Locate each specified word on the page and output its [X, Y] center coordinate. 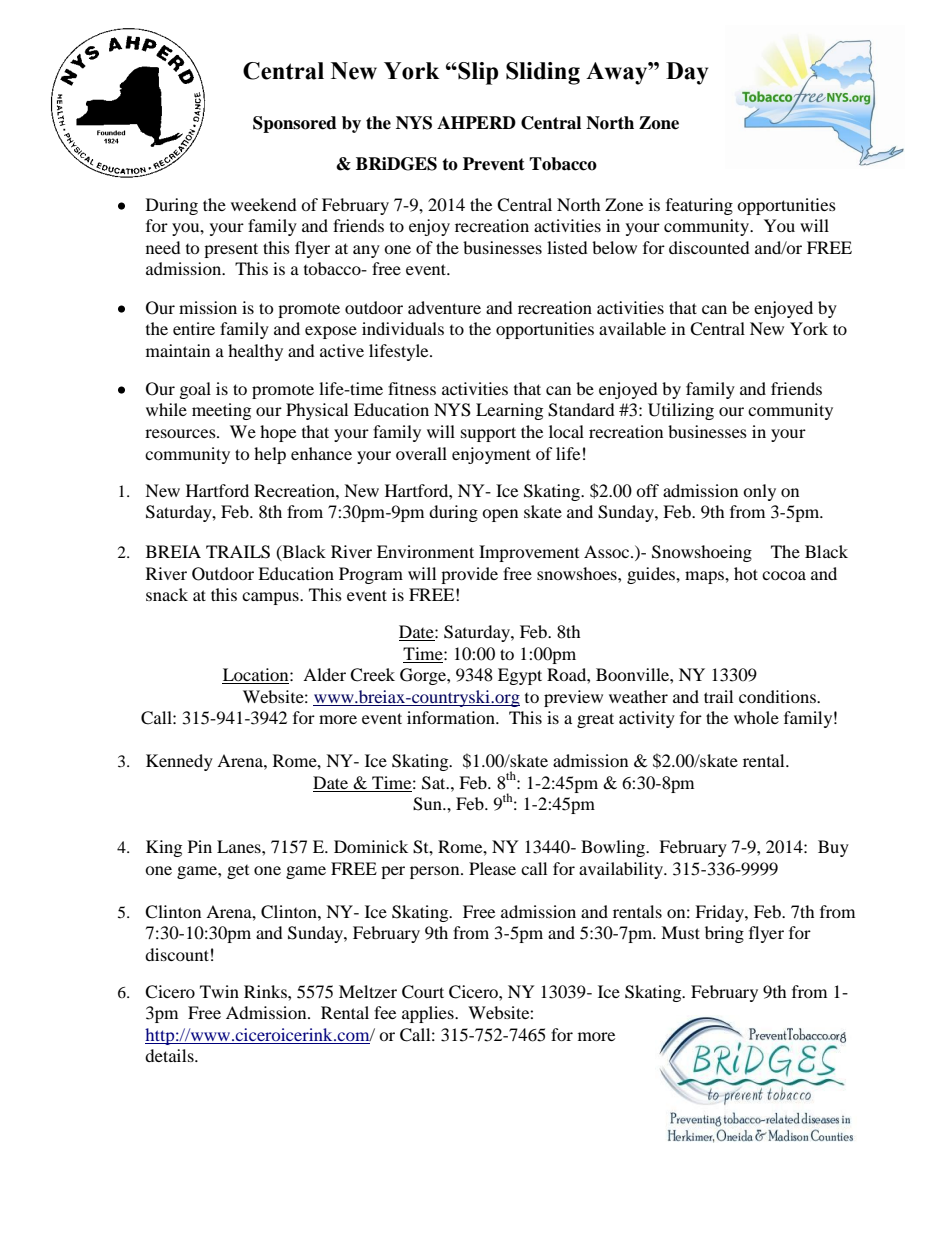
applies [429, 1014]
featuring [699, 206]
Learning [509, 411]
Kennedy [179, 762]
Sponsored [295, 124]
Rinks [266, 991]
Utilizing [681, 411]
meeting [221, 411]
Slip [477, 73]
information [452, 717]
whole [756, 717]
